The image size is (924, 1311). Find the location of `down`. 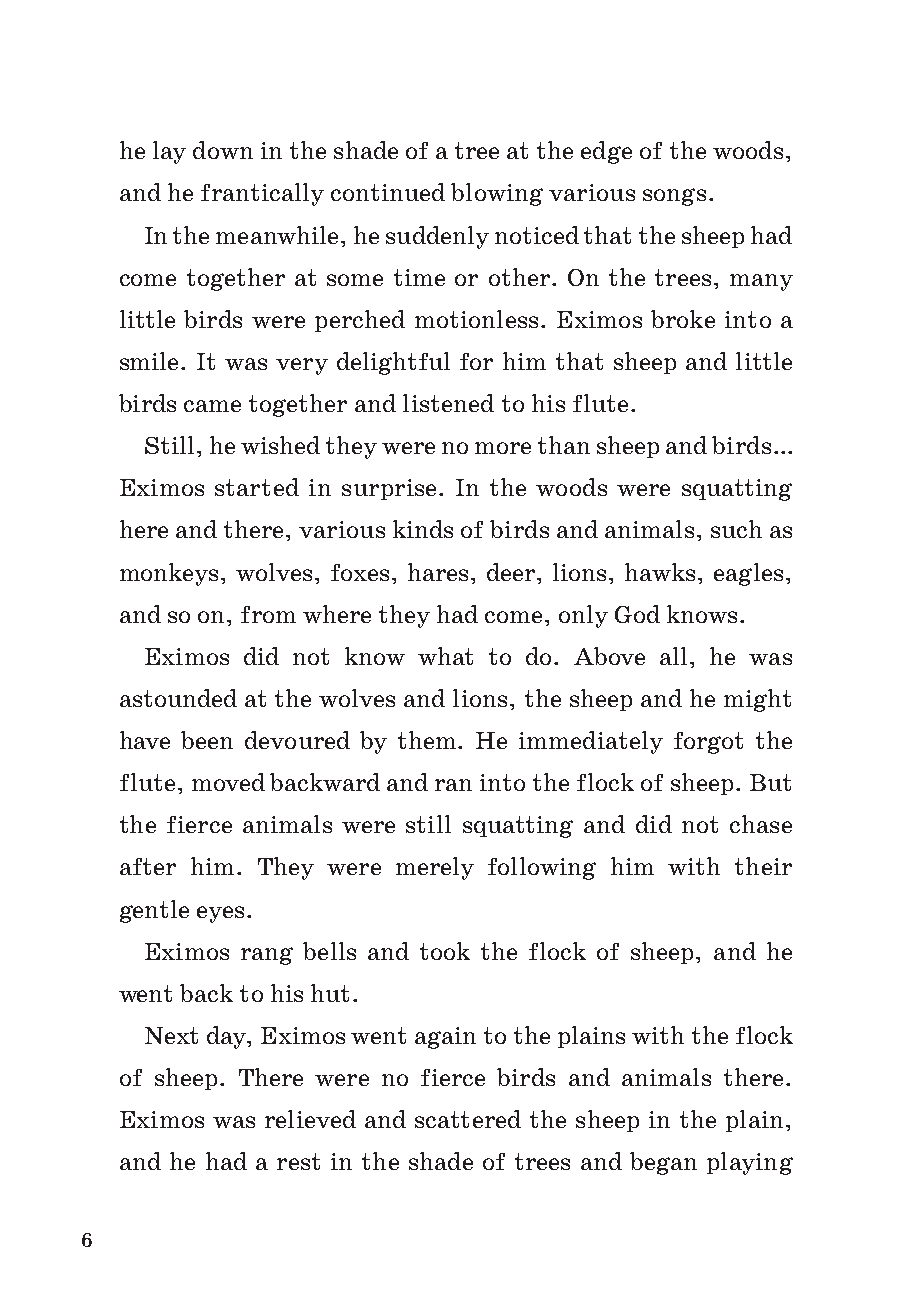

down is located at coordinates (223, 150).
